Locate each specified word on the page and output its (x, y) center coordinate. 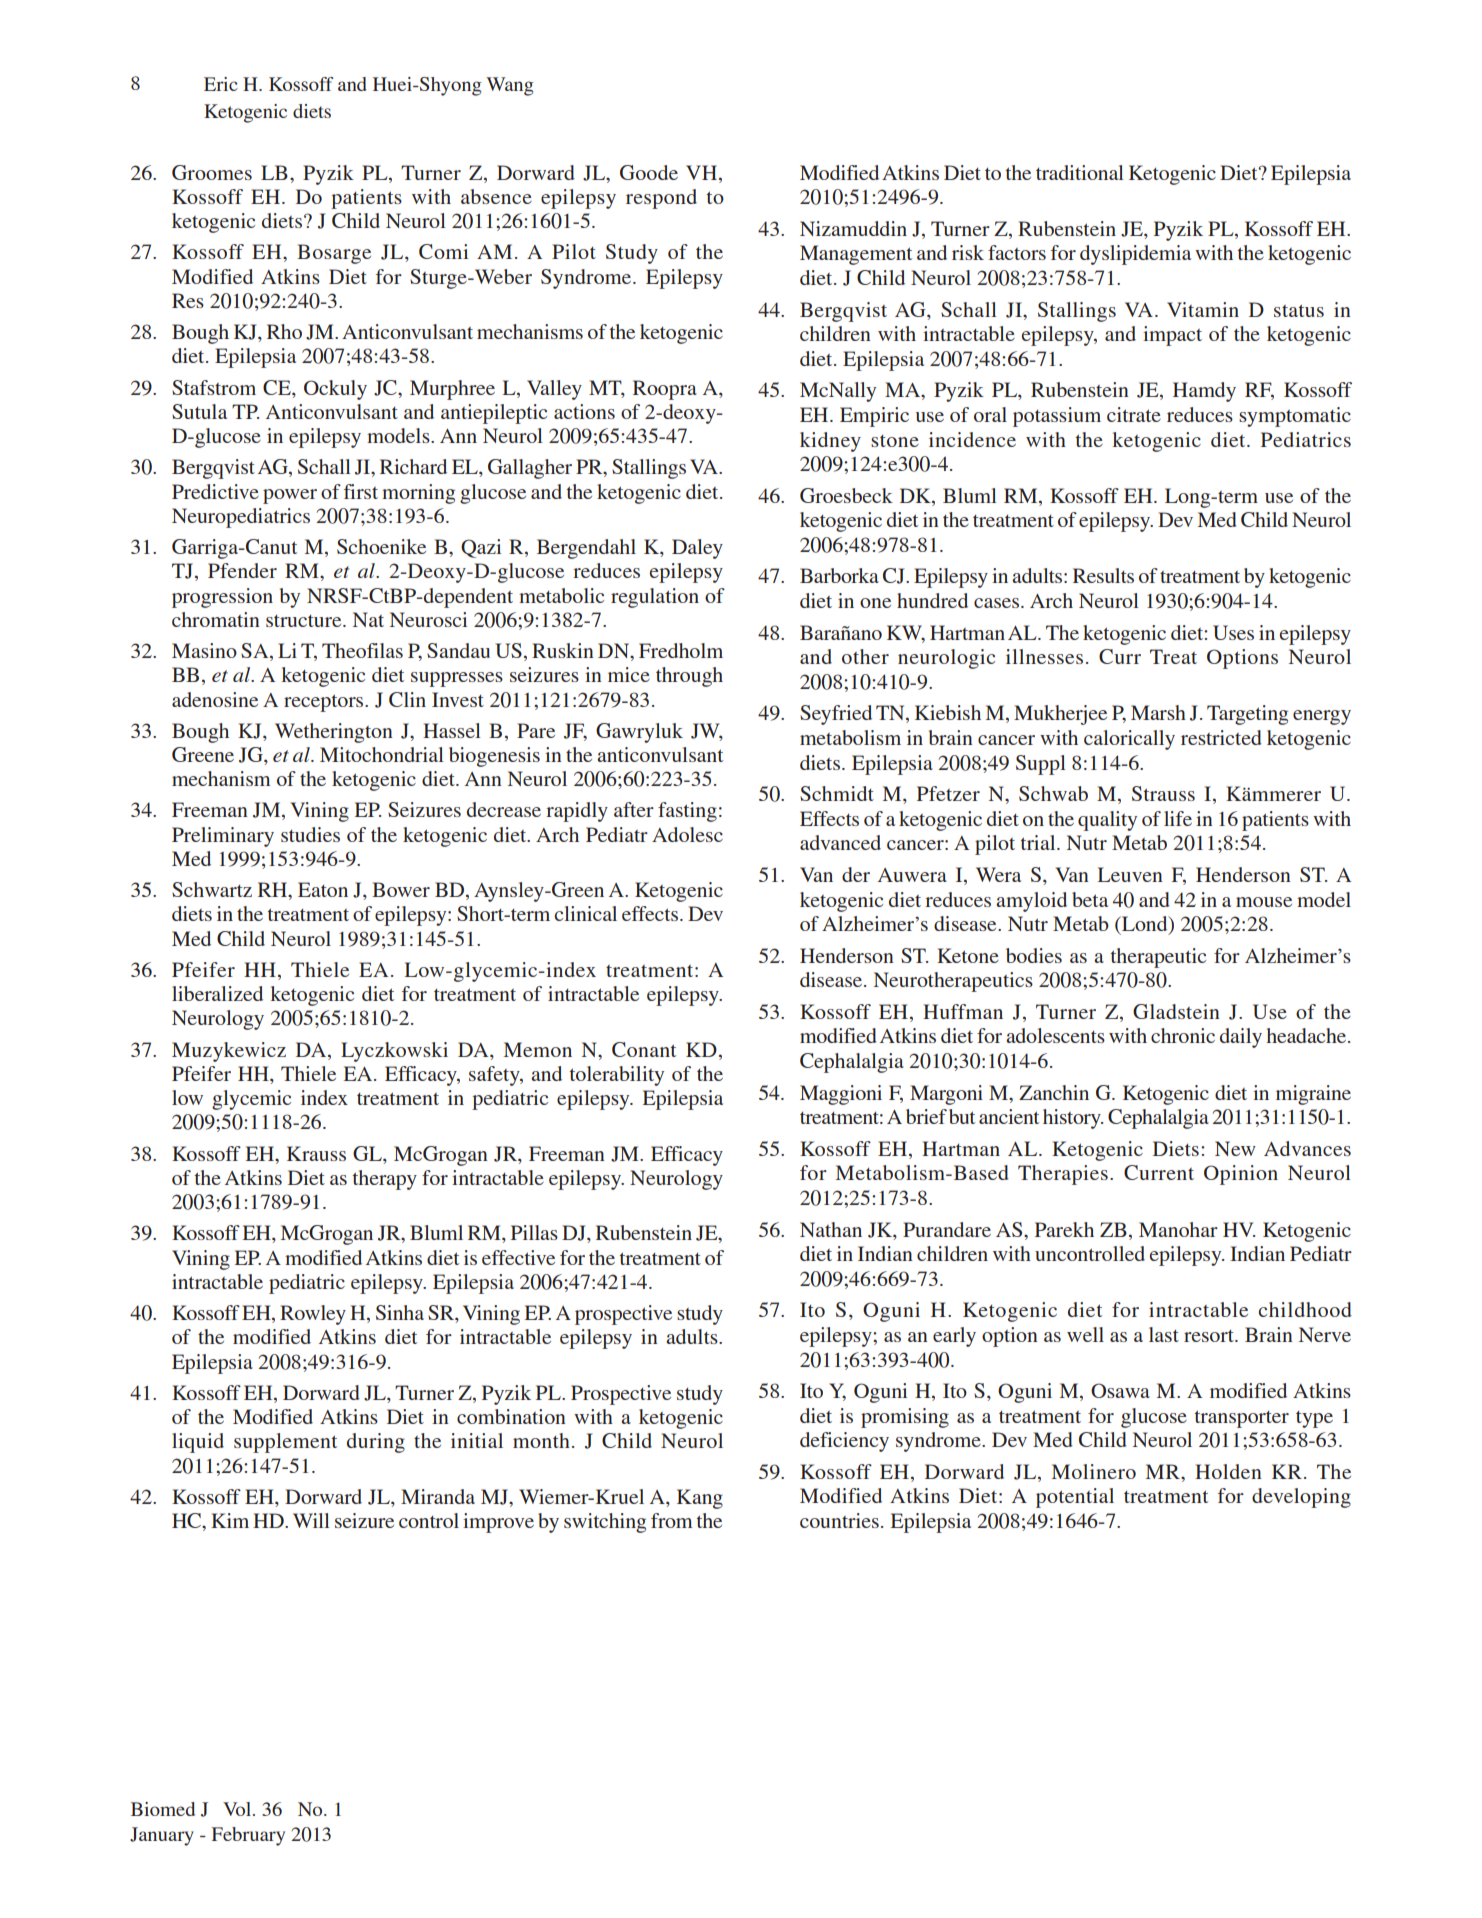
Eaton (323, 889)
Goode (649, 172)
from (672, 1520)
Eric (221, 84)
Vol (237, 1809)
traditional (1080, 172)
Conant (644, 1049)
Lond (1144, 925)
